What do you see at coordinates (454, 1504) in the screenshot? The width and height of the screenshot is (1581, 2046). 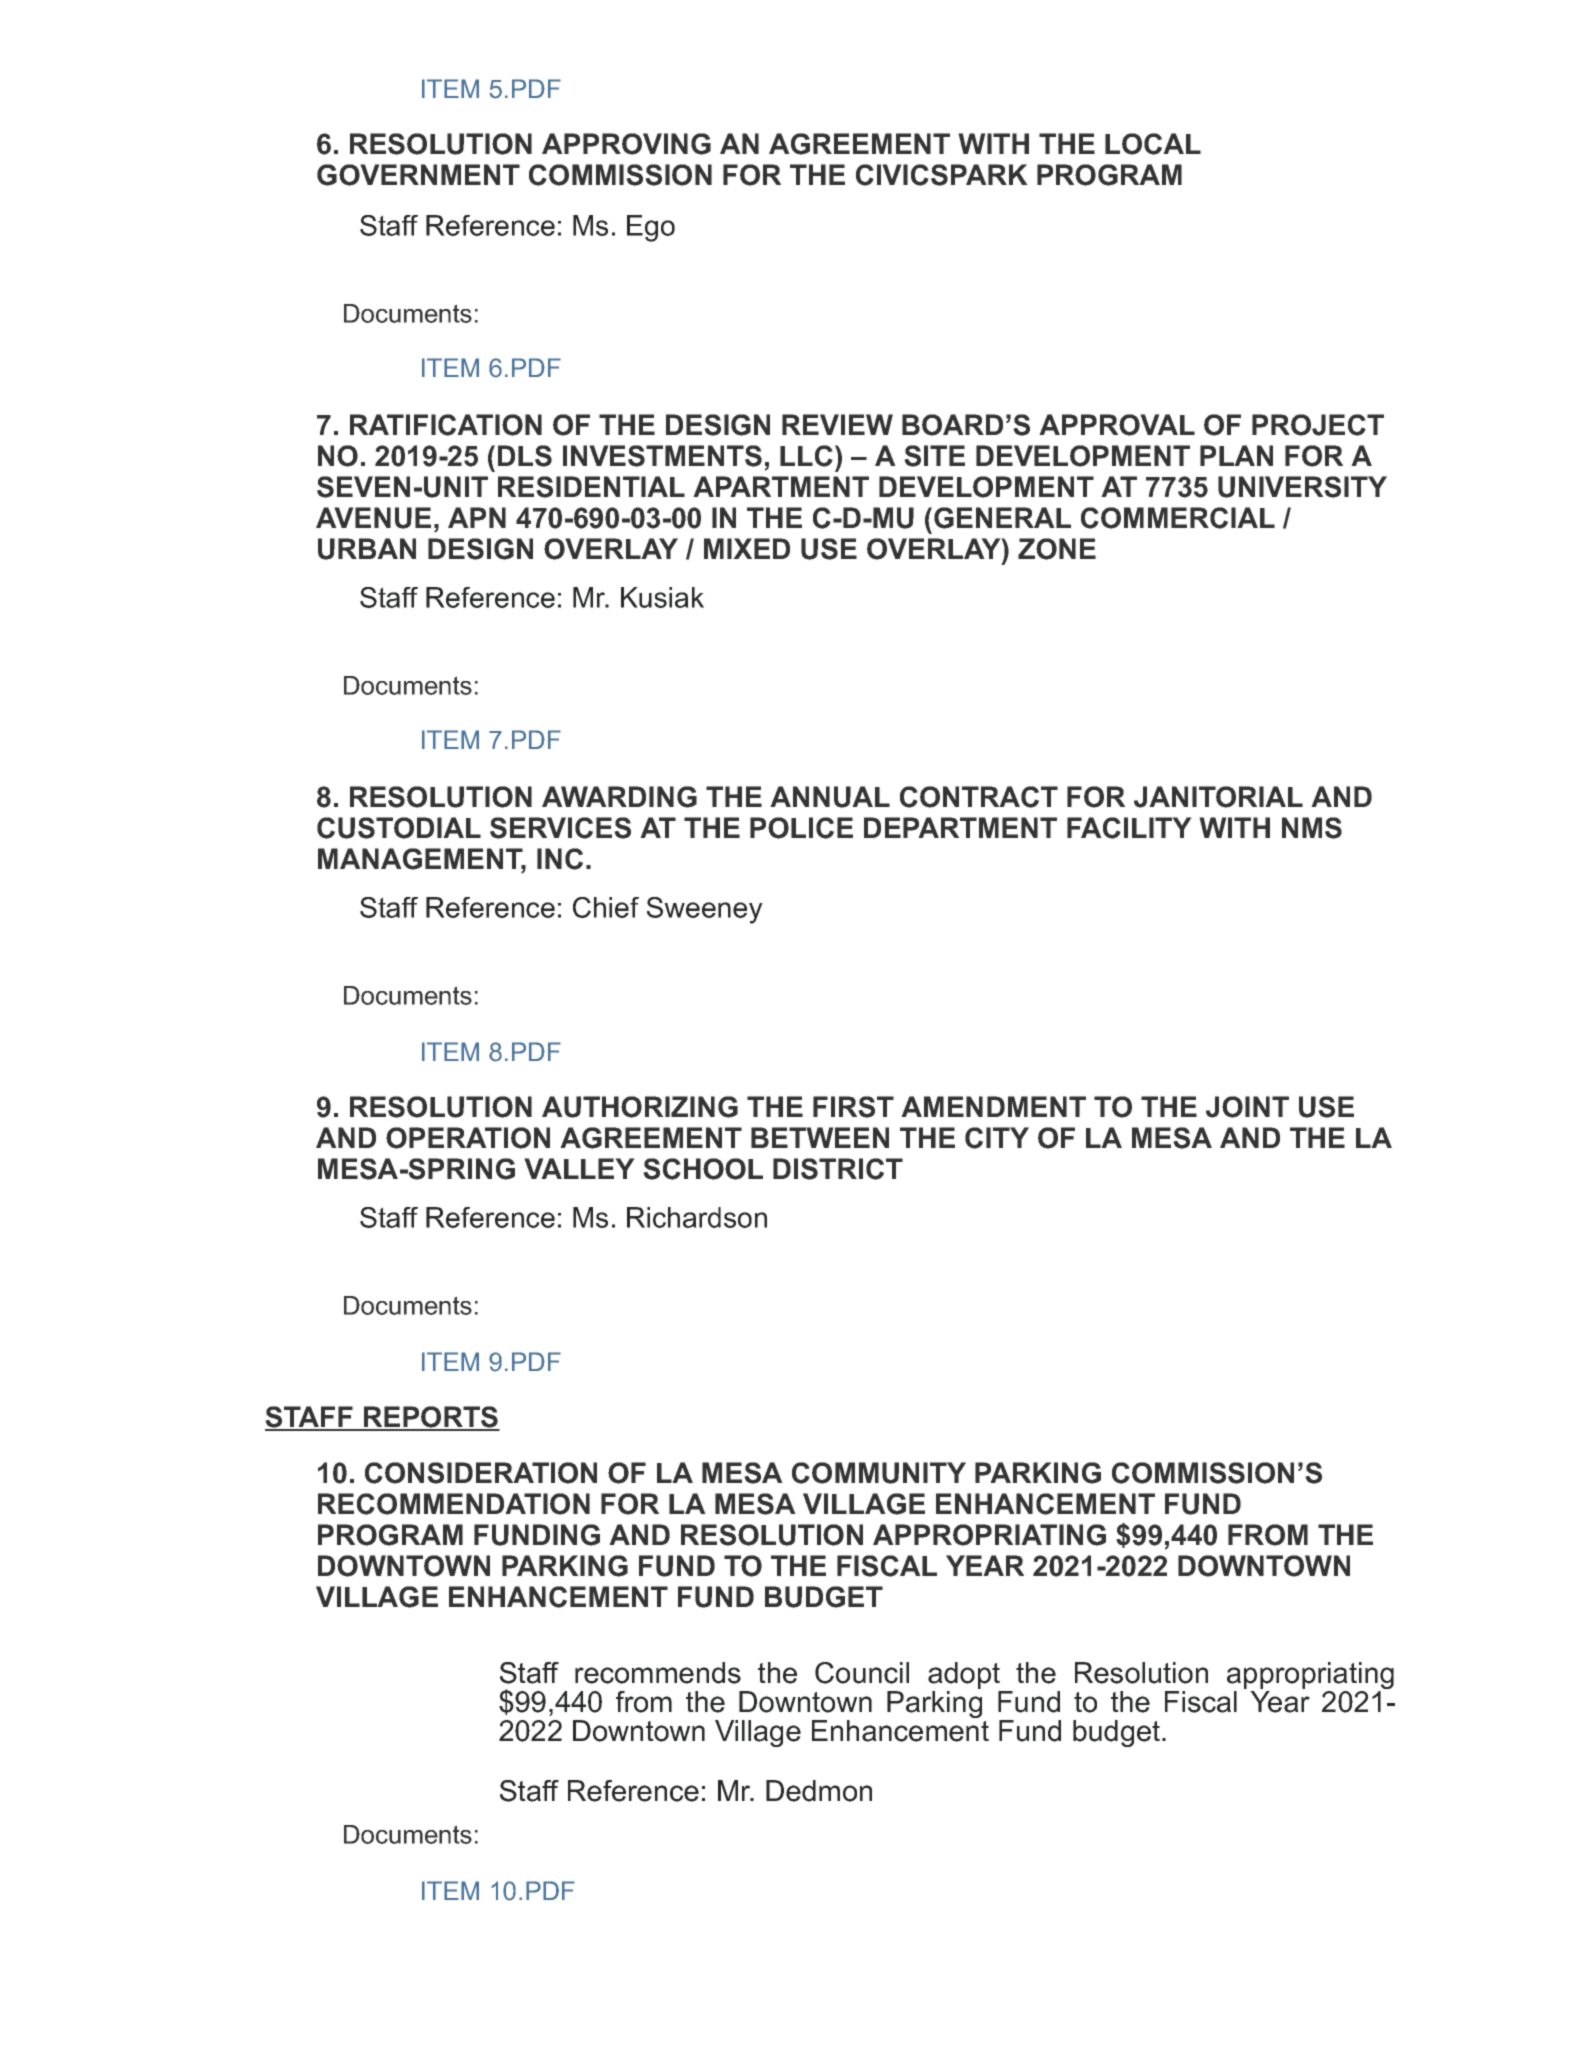 I see `RECOMMENDATION` at bounding box center [454, 1504].
